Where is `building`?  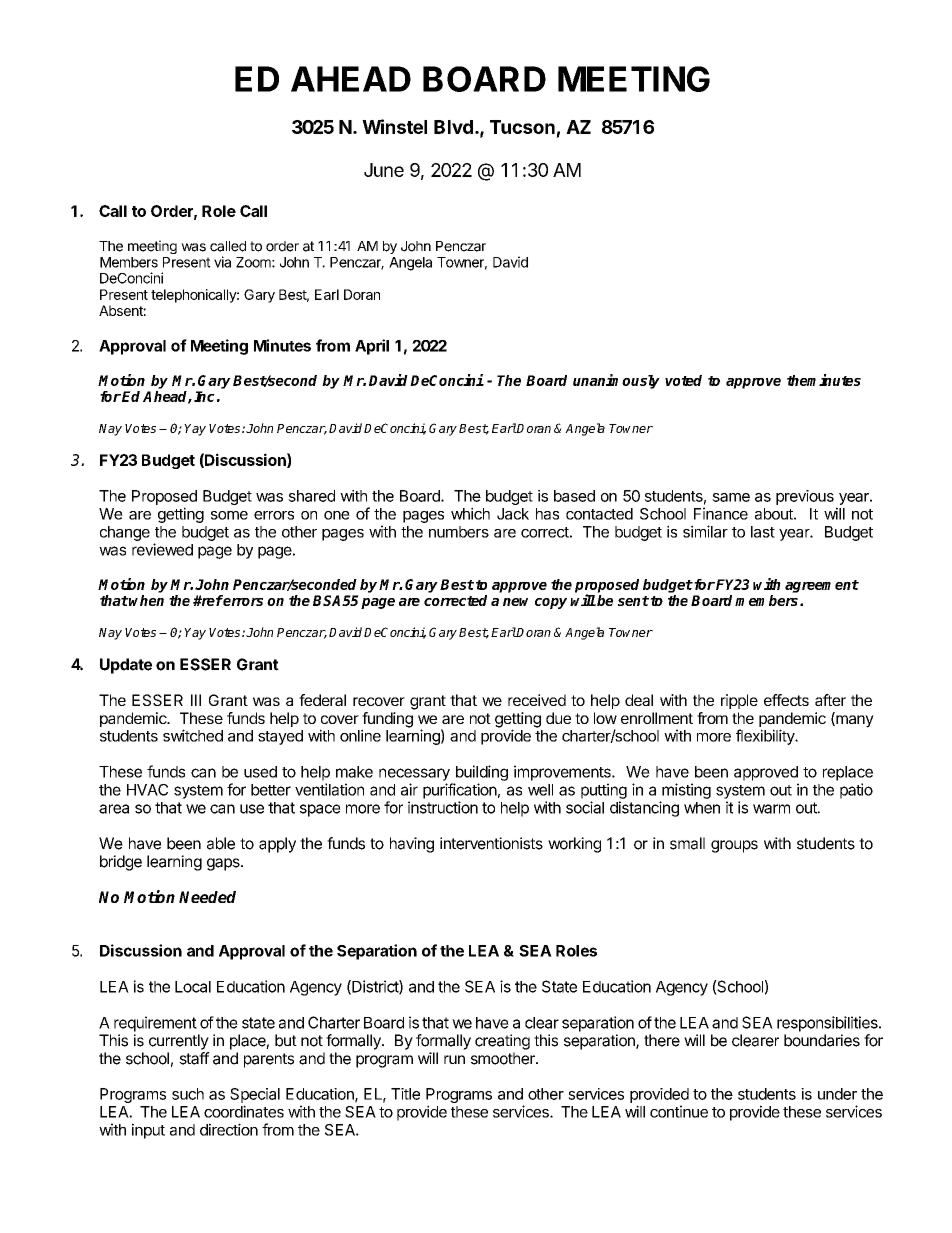
building is located at coordinates (482, 773).
